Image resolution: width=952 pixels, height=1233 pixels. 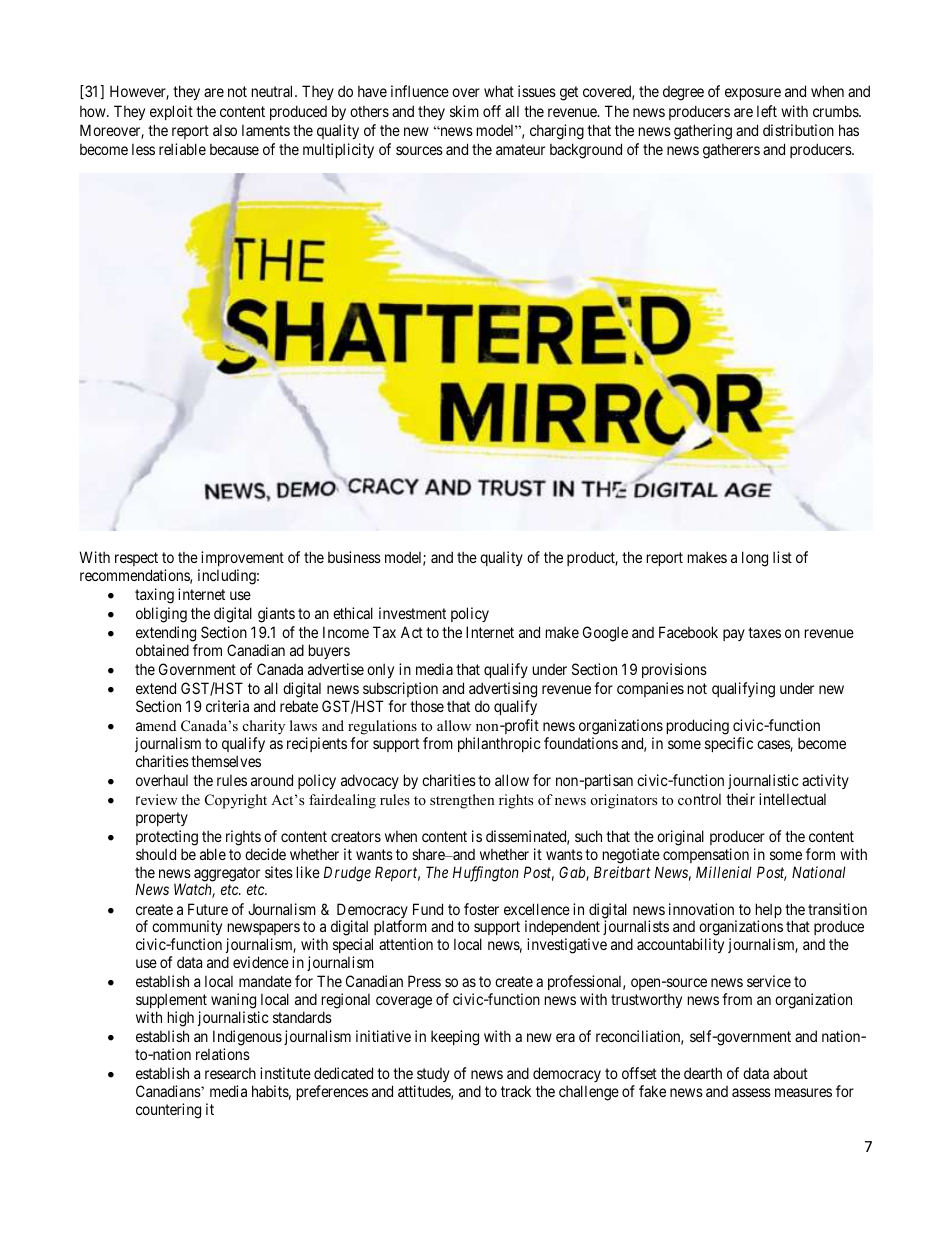 What do you see at coordinates (724, 872) in the image?
I see `Millenial` at bounding box center [724, 872].
